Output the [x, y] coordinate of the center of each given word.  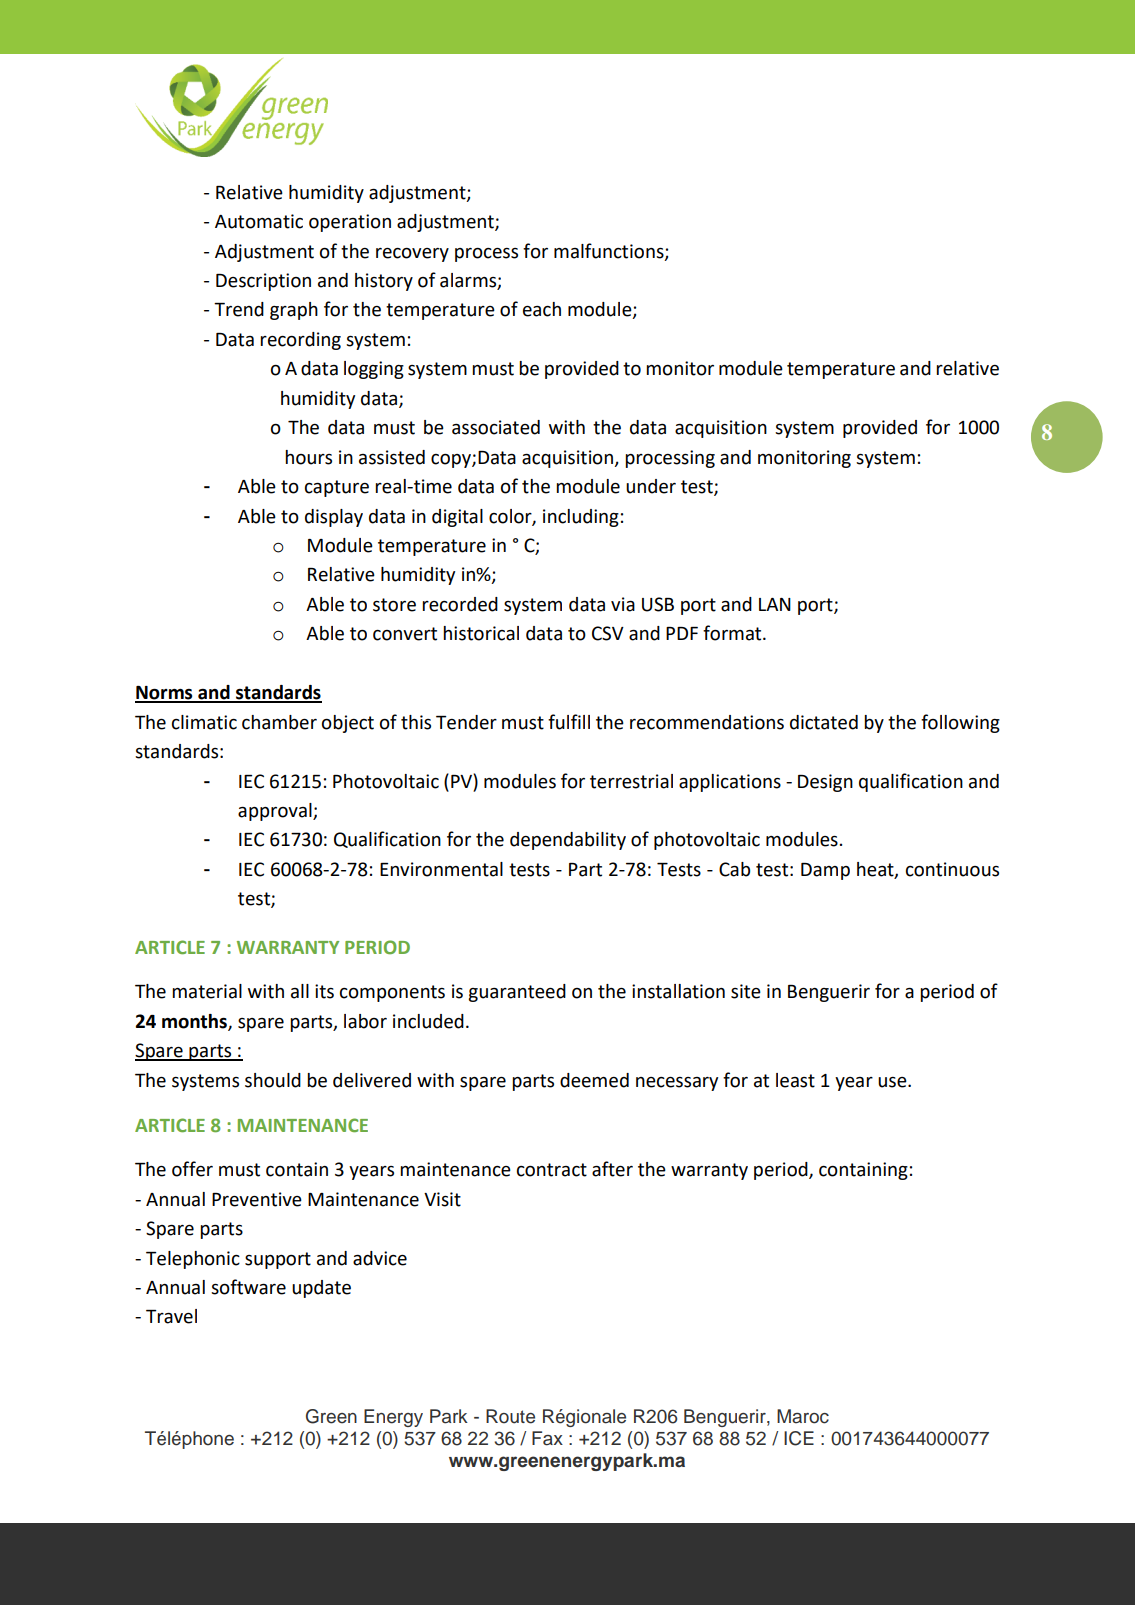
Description [263, 282]
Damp [825, 871]
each [542, 309]
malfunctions [610, 251]
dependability [568, 841]
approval [276, 812]
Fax [547, 1438]
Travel [171, 1316]
